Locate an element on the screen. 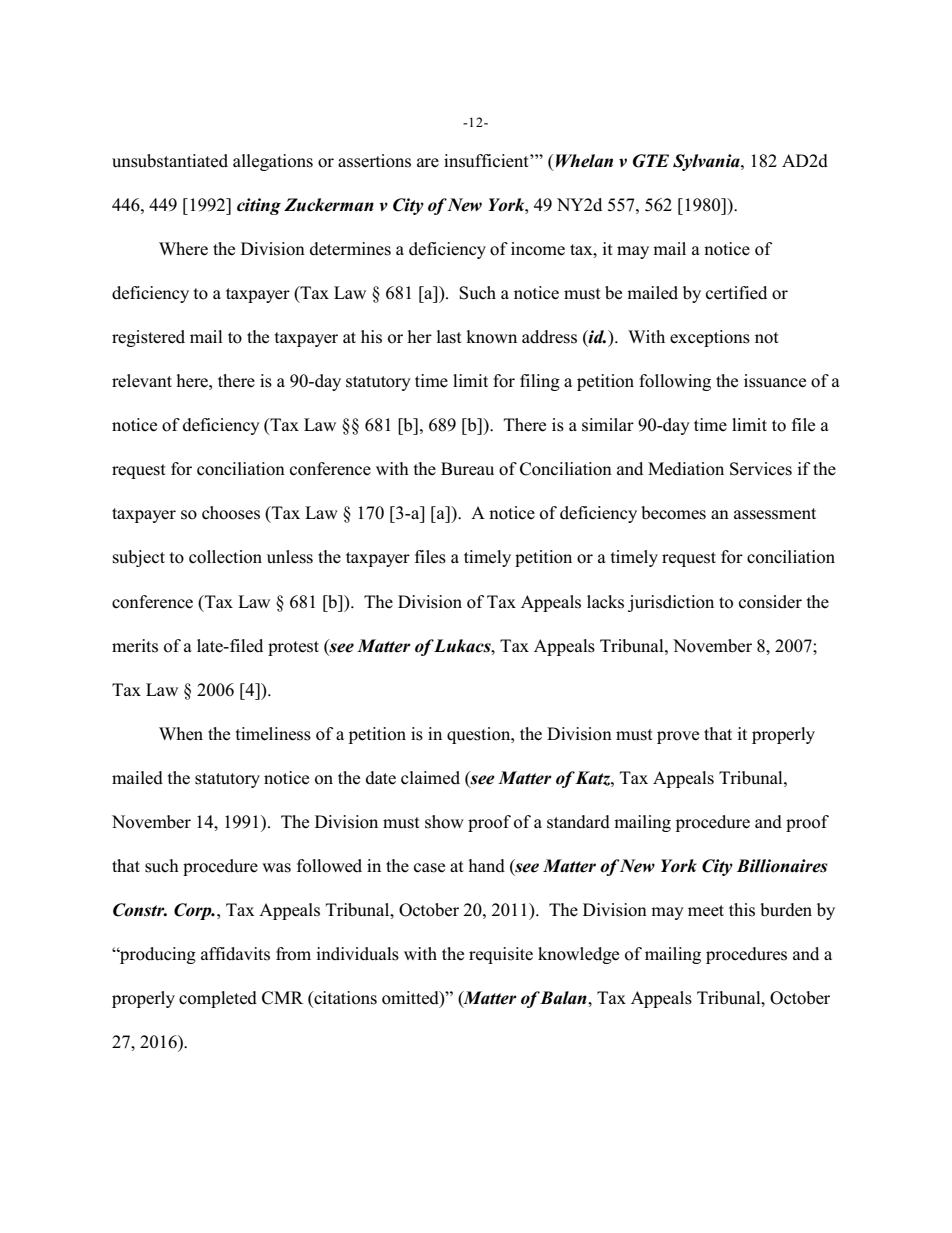 This screenshot has width=952, height=1233. meet is located at coordinates (706, 911).
